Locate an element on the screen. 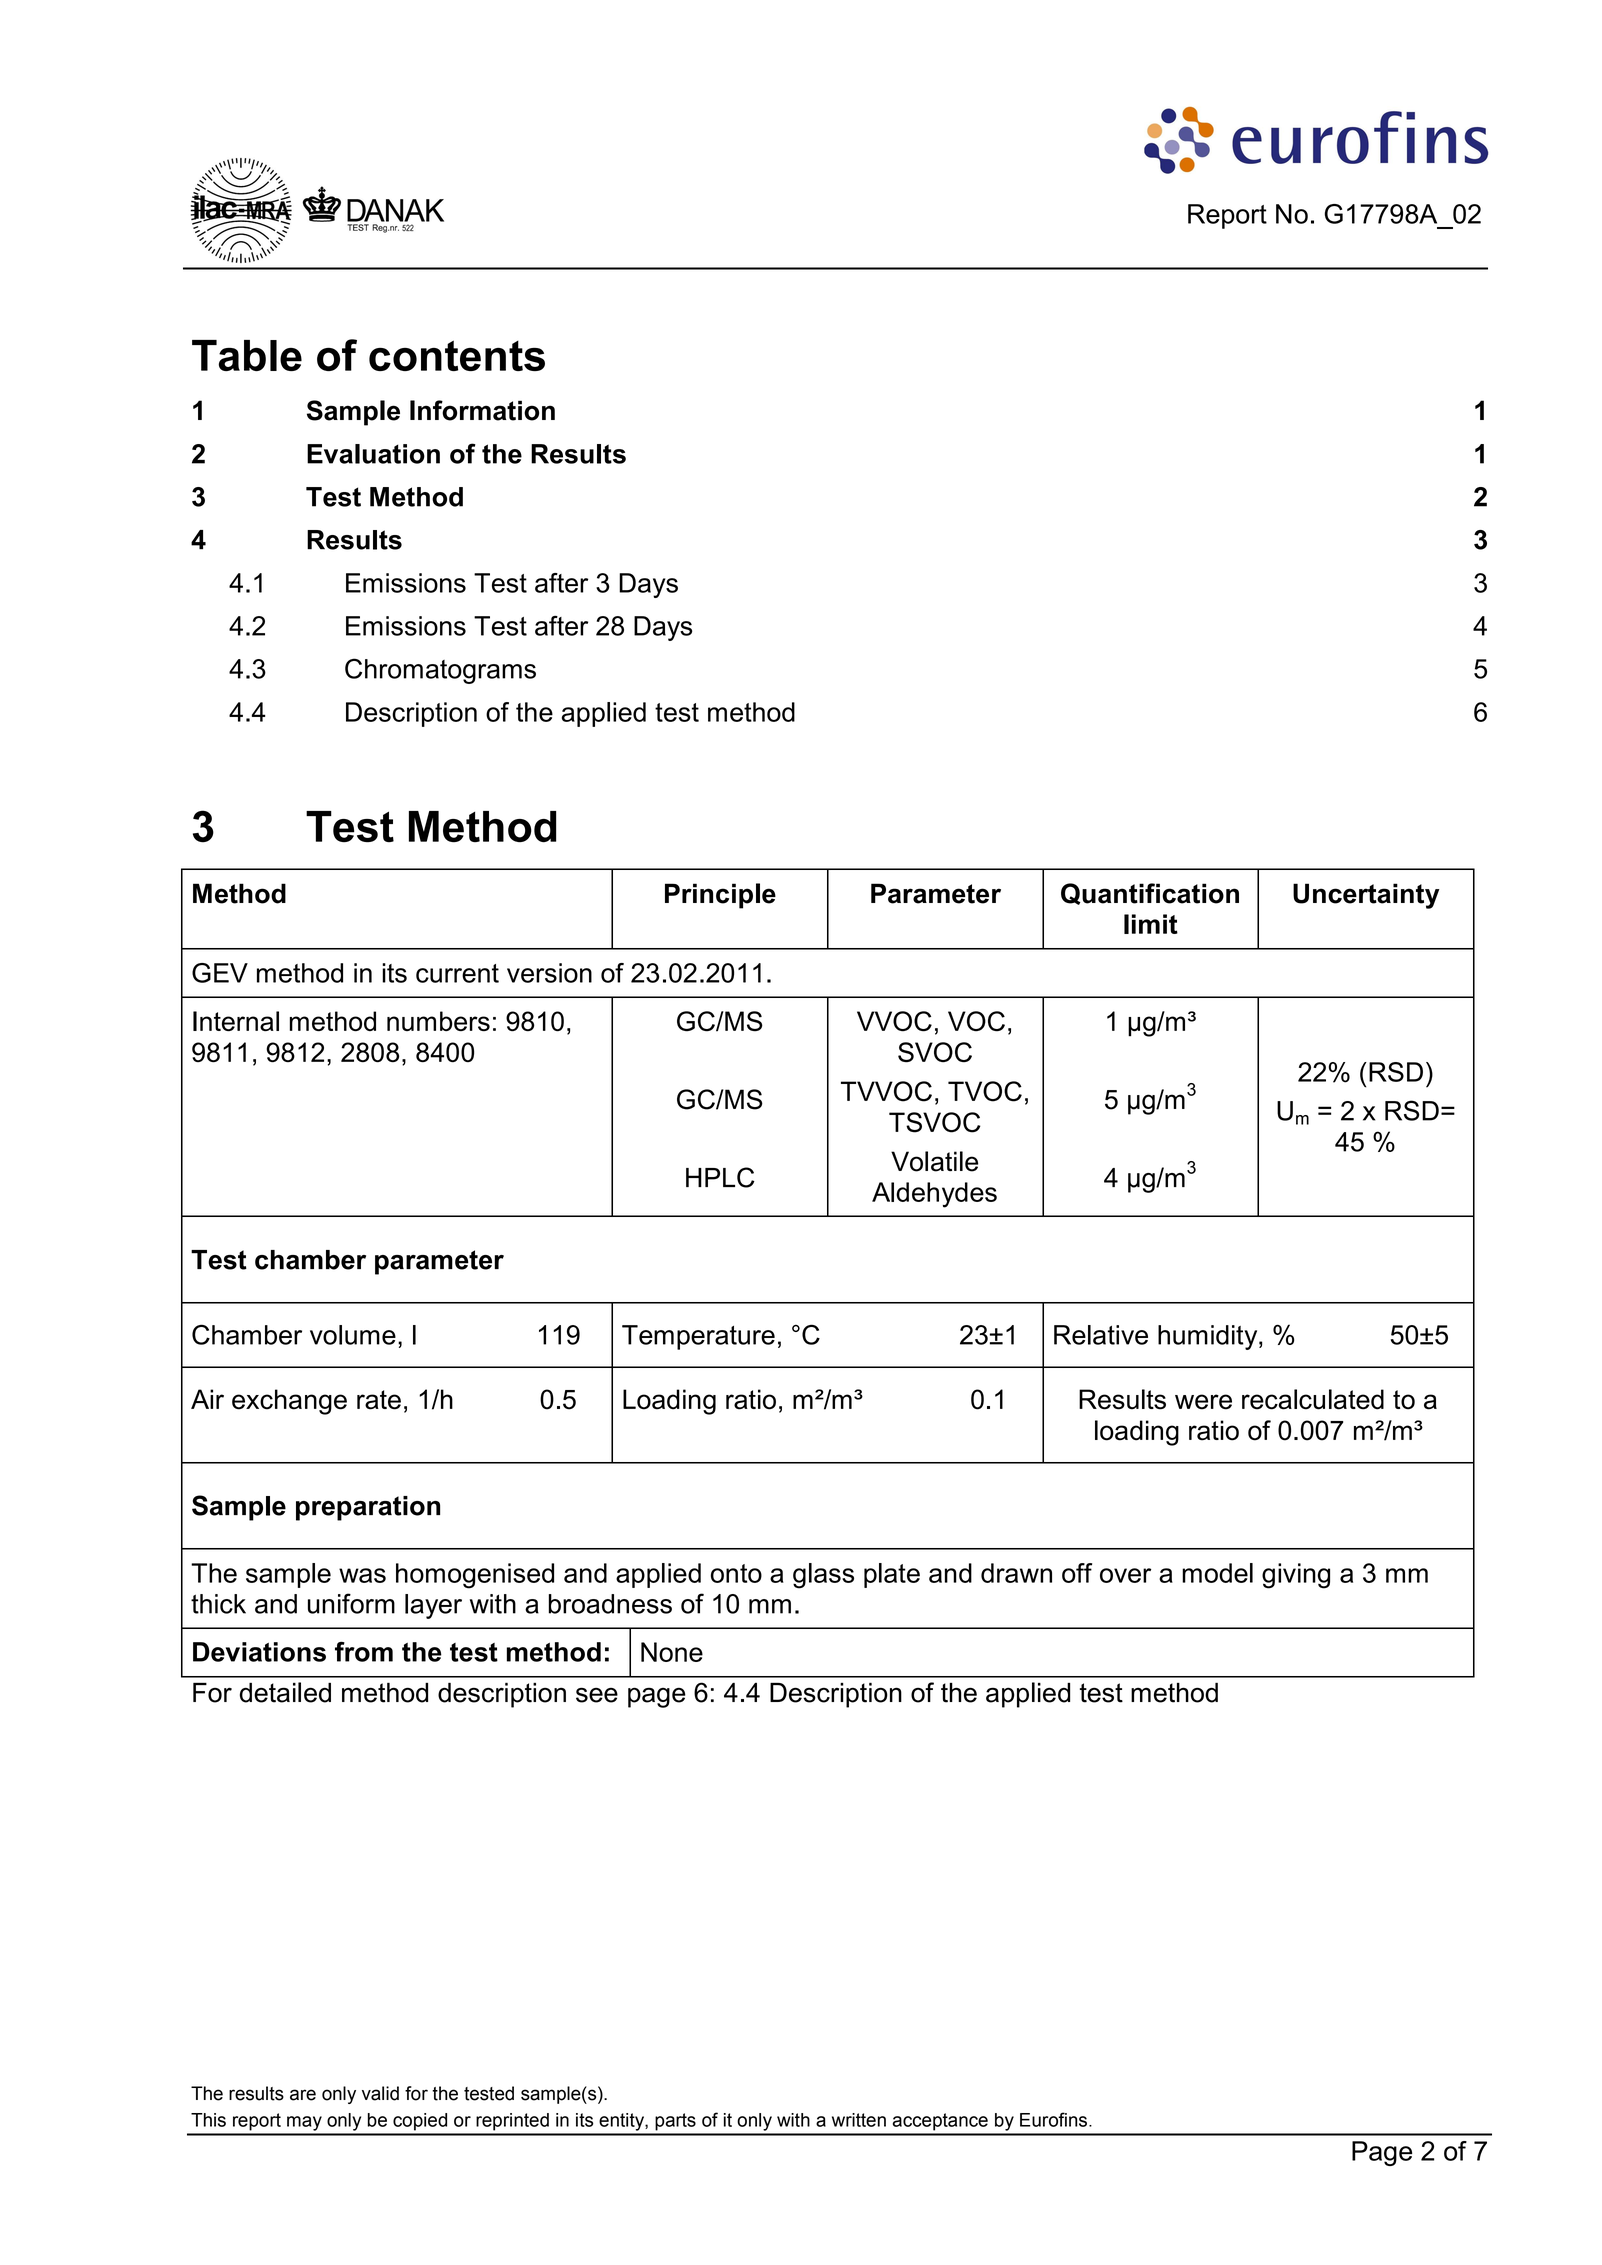 The width and height of the screenshot is (1602, 2265). giving is located at coordinates (1296, 1576).
